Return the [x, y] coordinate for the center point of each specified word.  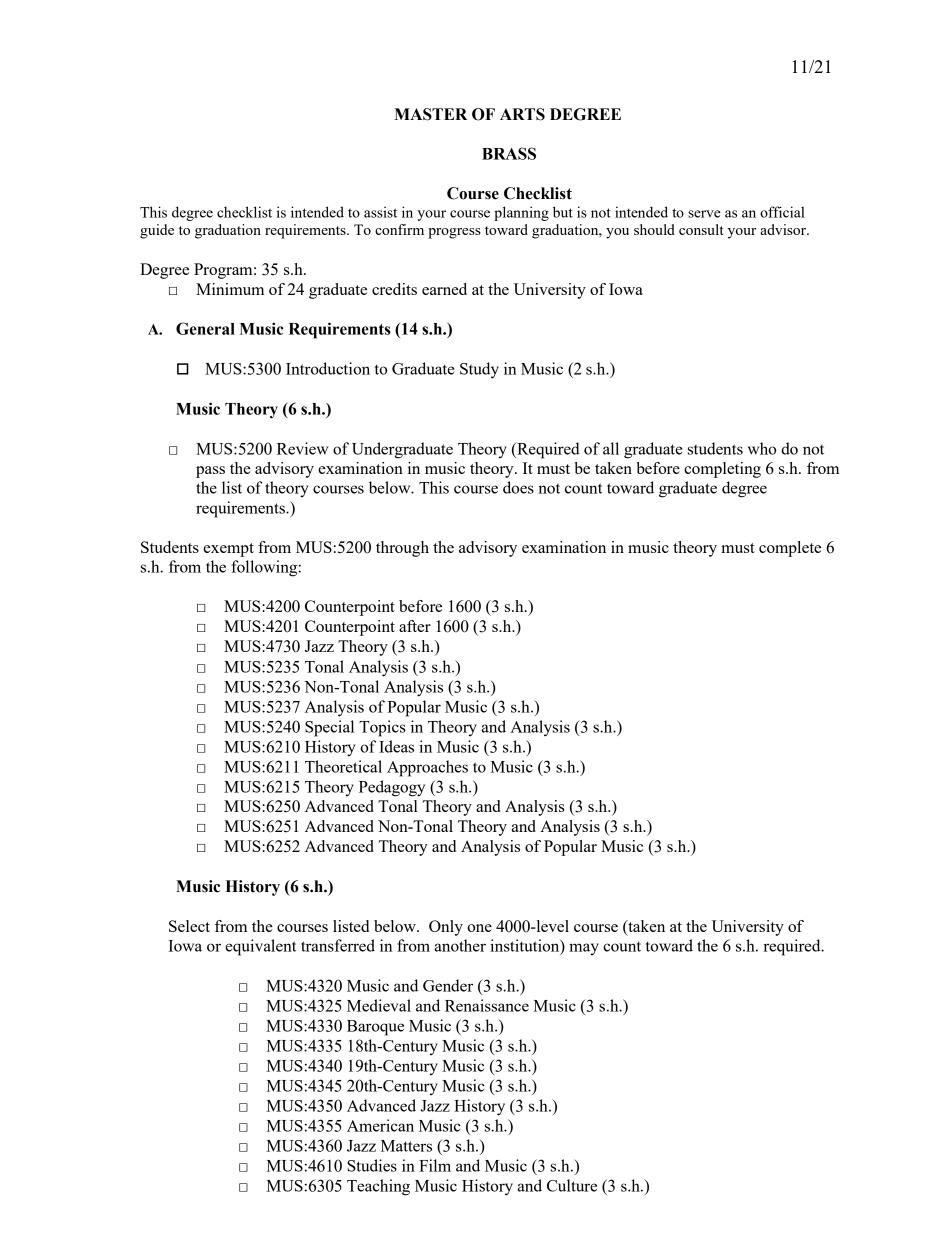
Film [435, 1165]
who [762, 448]
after [415, 626]
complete [790, 549]
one [479, 928]
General [205, 328]
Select [189, 926]
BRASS [509, 153]
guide [157, 231]
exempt [228, 550]
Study [479, 370]
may [584, 949]
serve [704, 214]
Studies [372, 1165]
